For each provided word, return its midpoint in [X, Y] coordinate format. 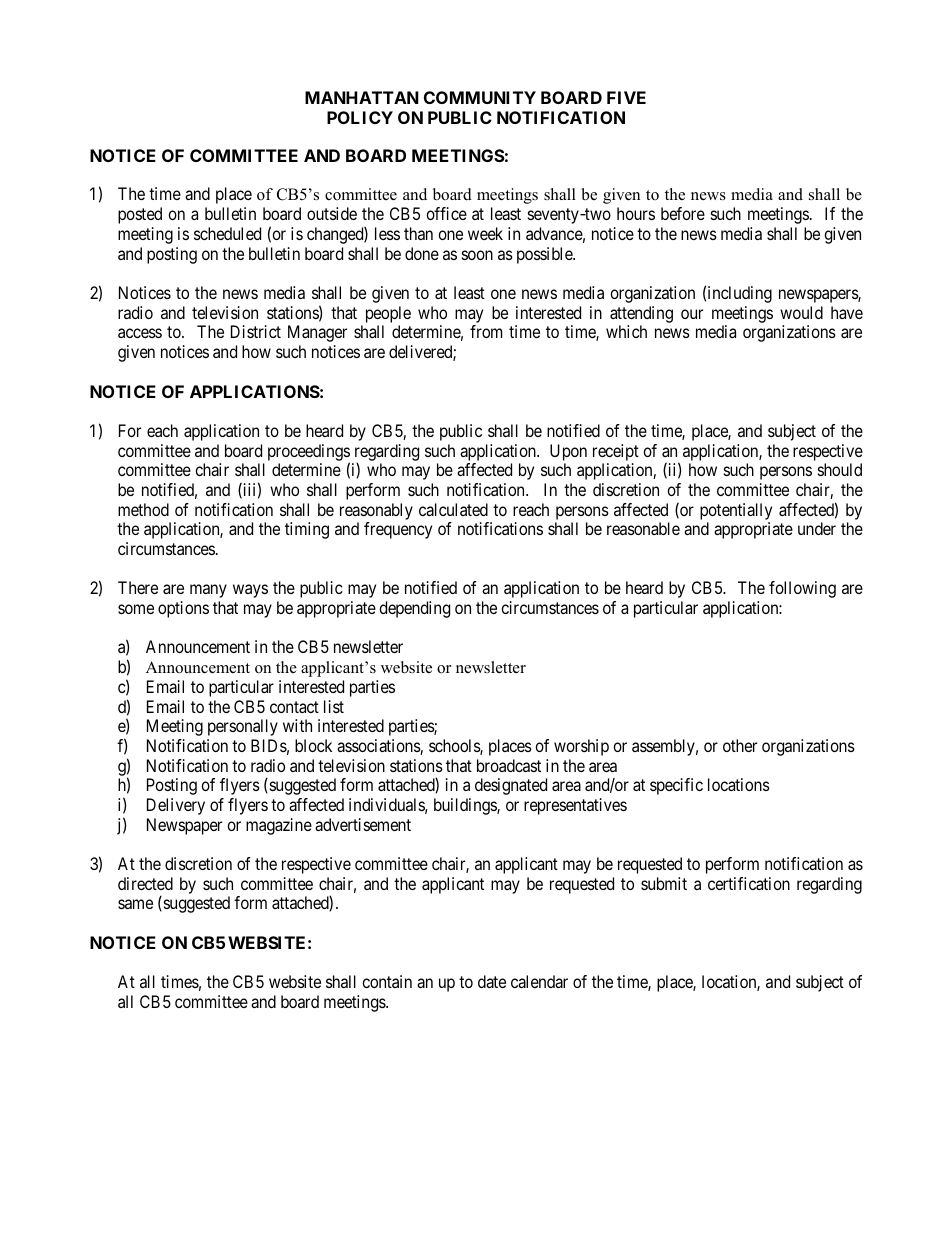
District [256, 331]
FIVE [626, 97]
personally [243, 727]
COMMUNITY [480, 97]
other [740, 745]
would [801, 312]
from [486, 331]
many [208, 591]
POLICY [360, 117]
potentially [736, 511]
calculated [453, 509]
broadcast [509, 765]
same [135, 904]
